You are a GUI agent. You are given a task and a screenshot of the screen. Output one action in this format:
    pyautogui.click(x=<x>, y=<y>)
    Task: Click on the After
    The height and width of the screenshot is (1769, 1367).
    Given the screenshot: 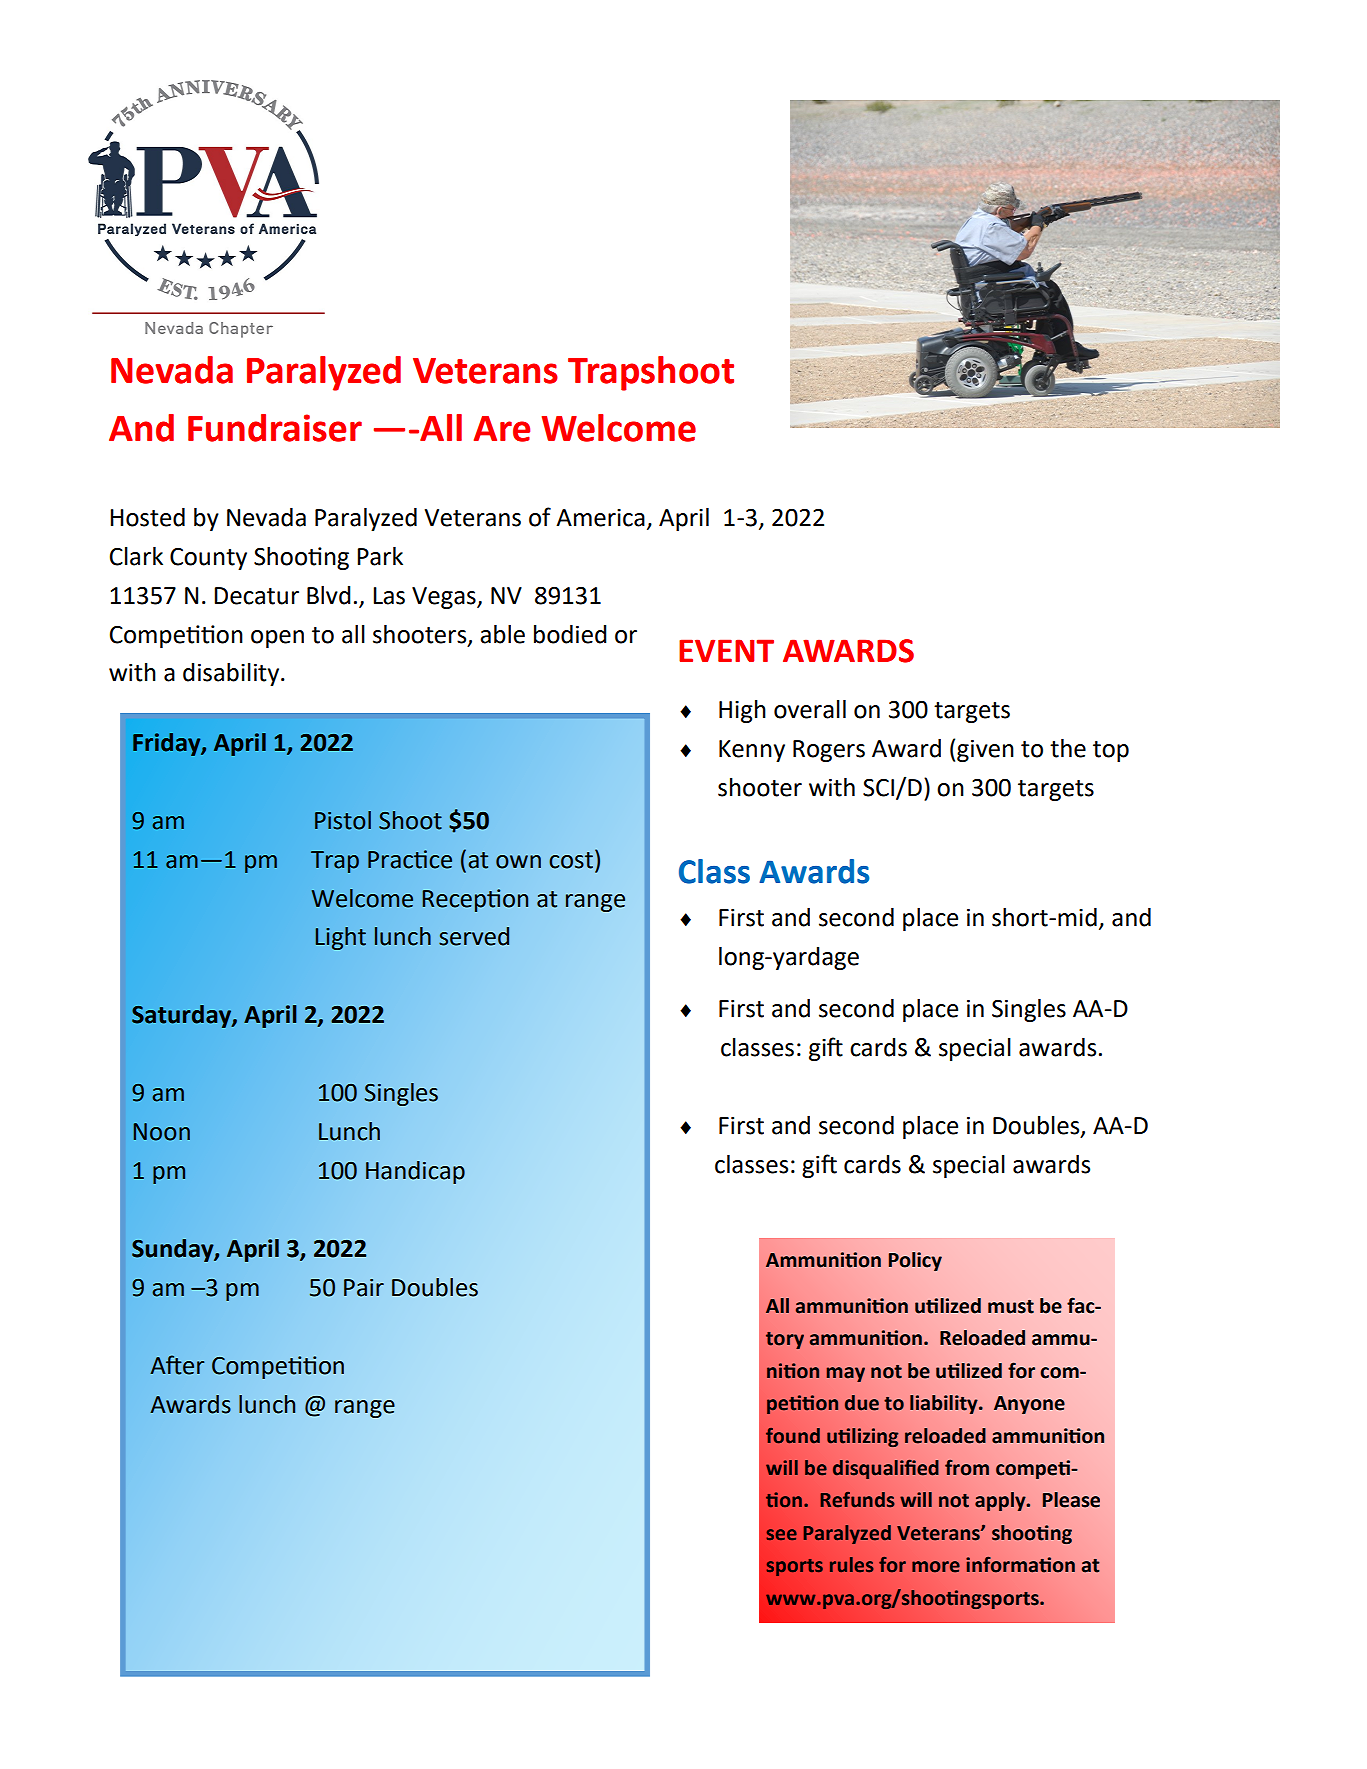 What is the action you would take?
    pyautogui.click(x=177, y=1365)
